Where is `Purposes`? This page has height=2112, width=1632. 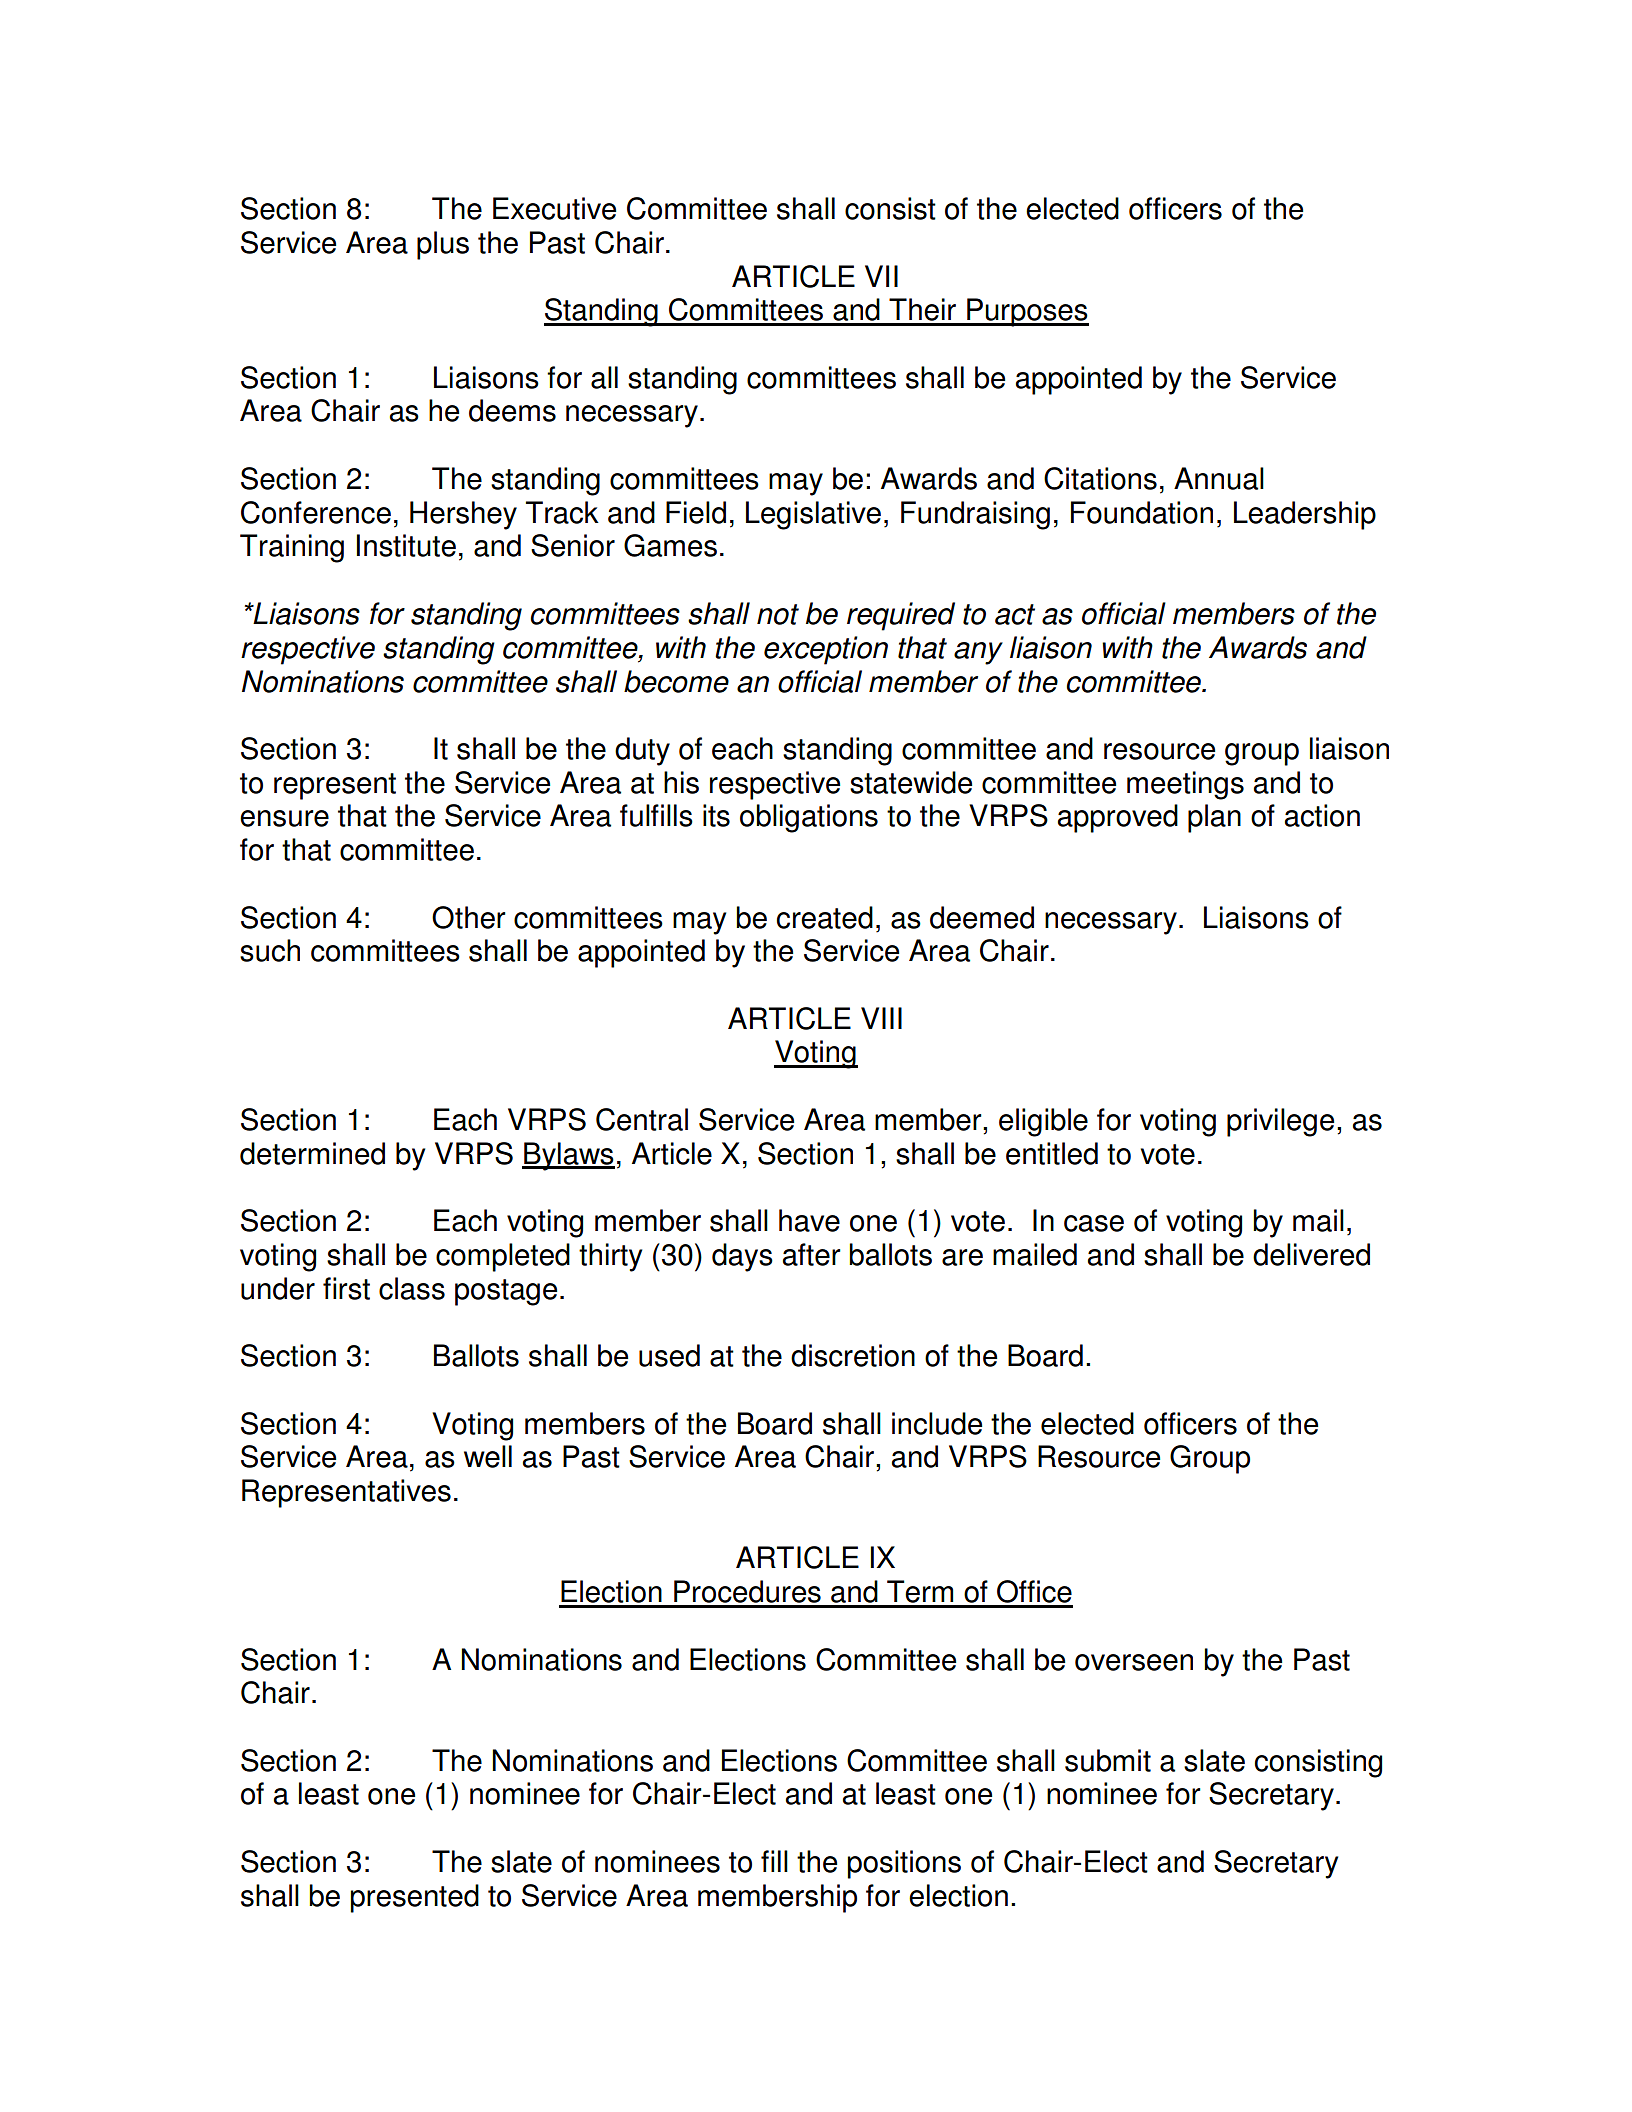
Purposes is located at coordinates (1027, 312).
